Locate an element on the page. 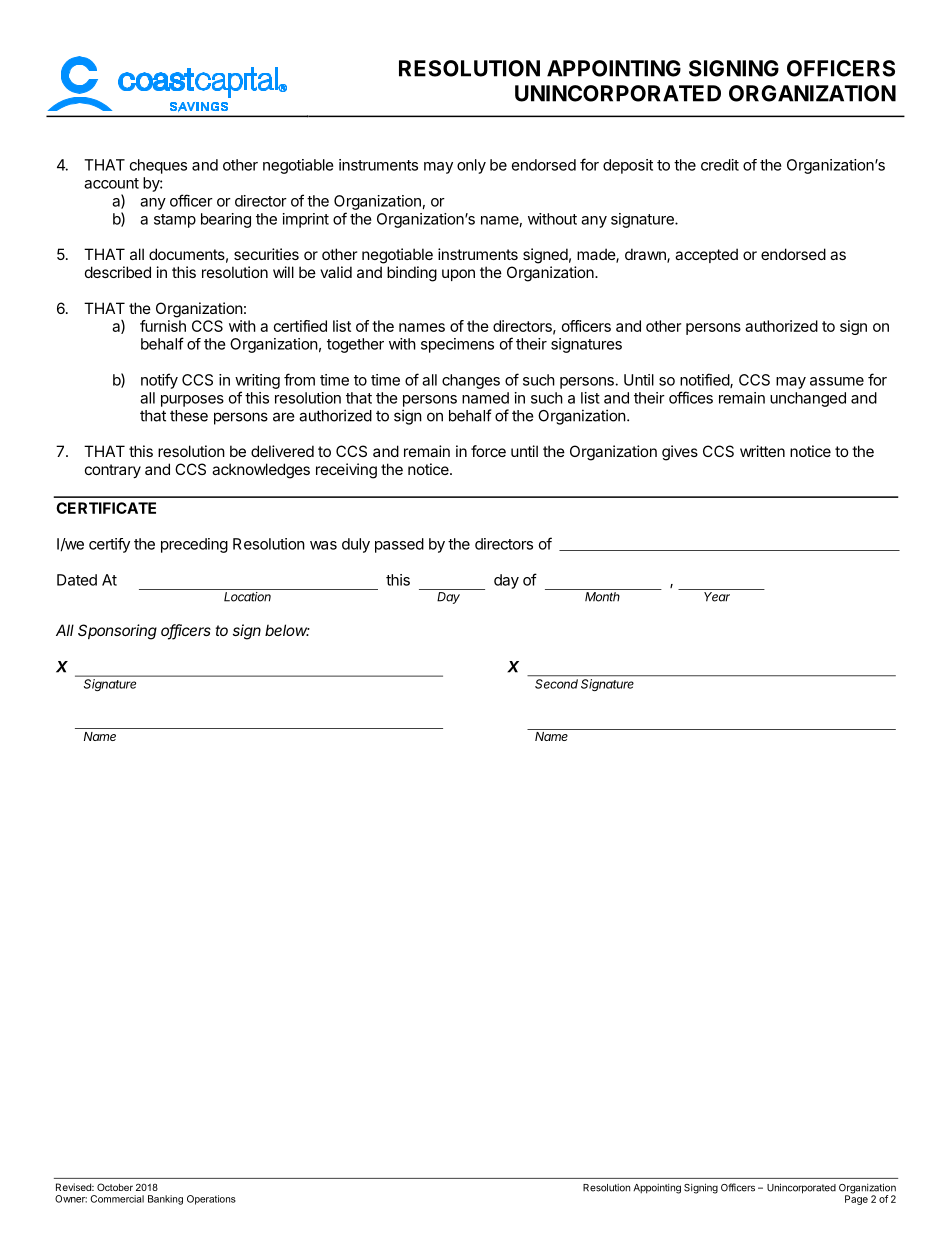  Banking is located at coordinates (165, 1200).
